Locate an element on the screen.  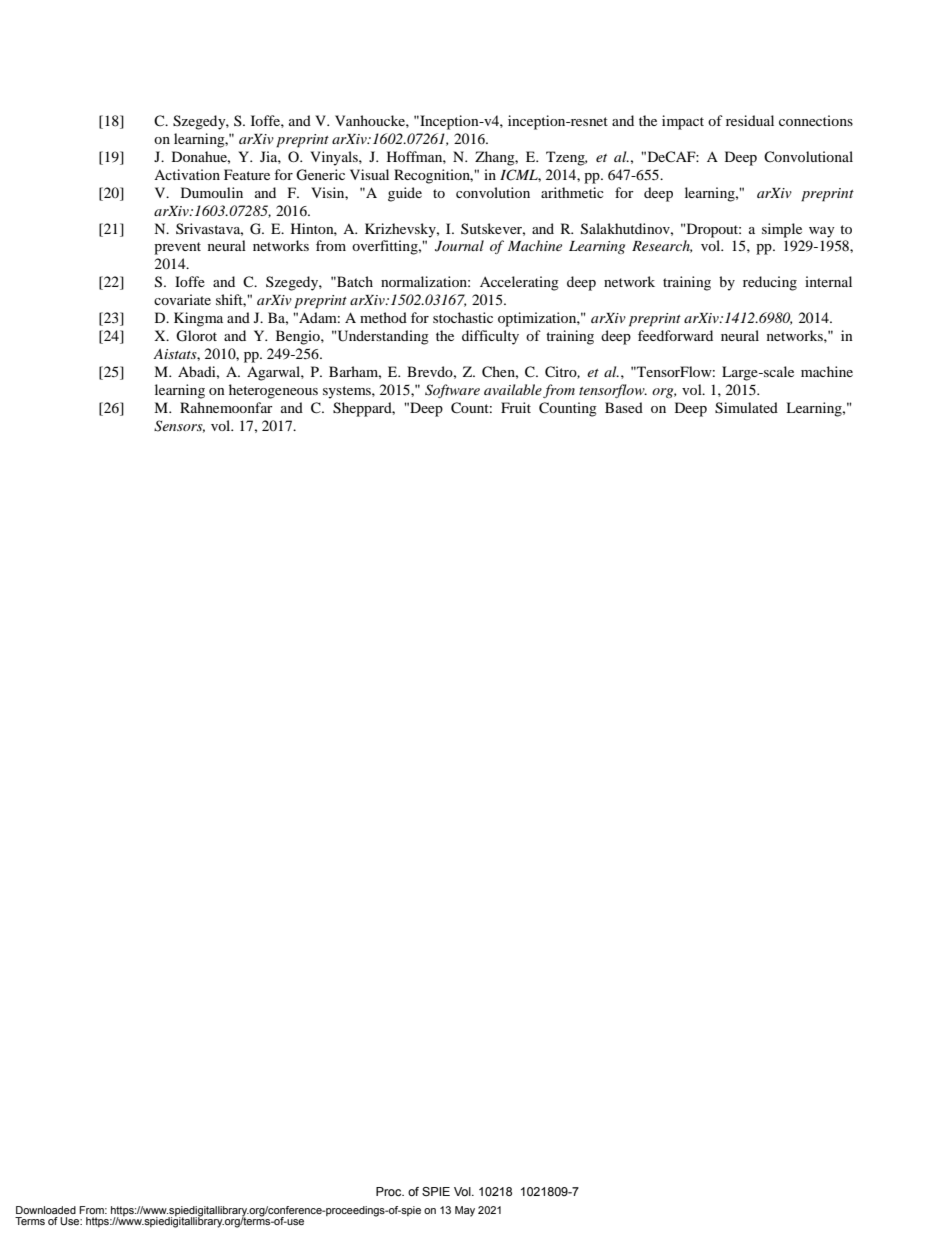
heterogeneous is located at coordinates (273, 391).
